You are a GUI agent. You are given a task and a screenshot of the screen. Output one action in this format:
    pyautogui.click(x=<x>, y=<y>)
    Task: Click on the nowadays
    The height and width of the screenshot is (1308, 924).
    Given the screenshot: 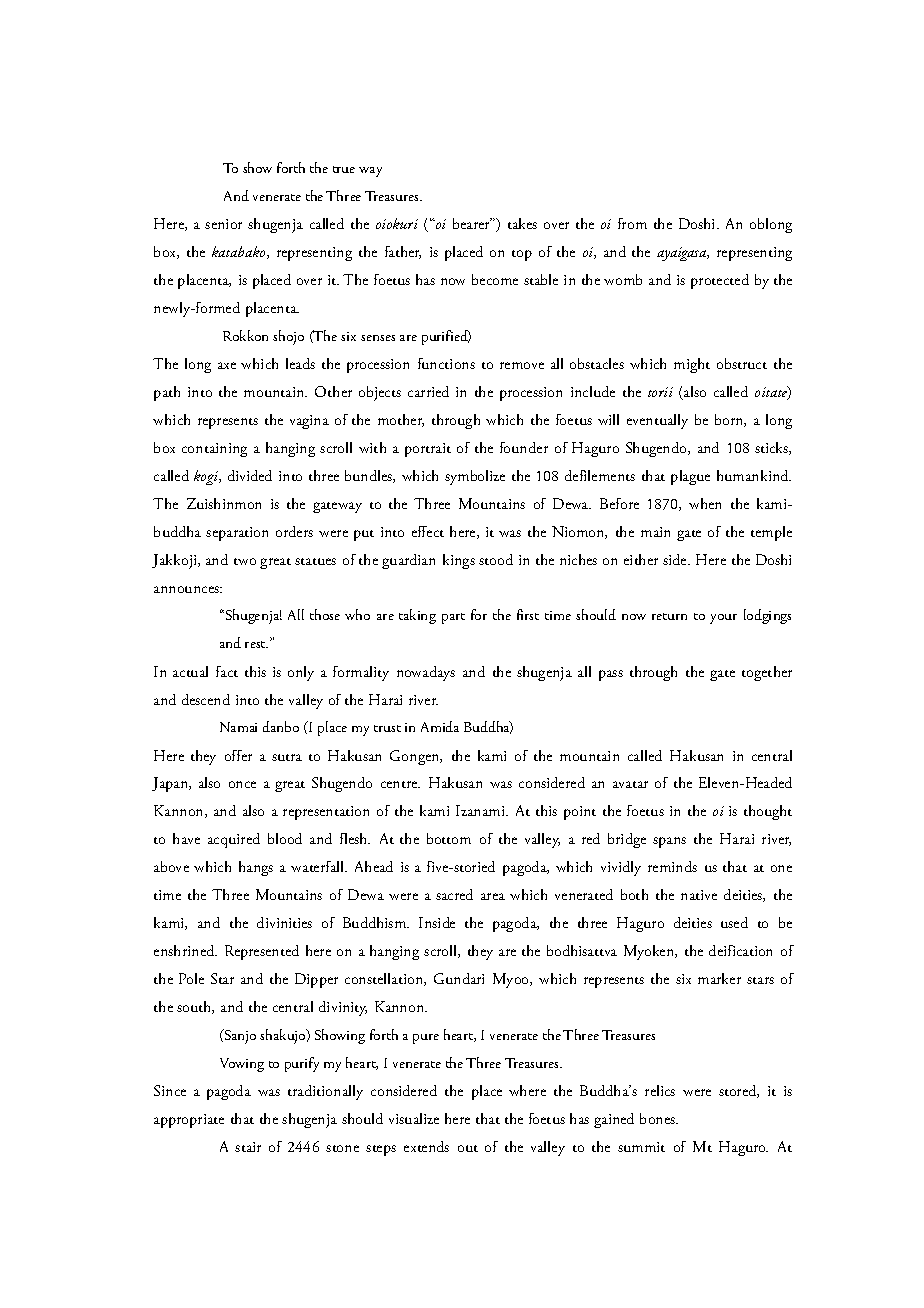 What is the action you would take?
    pyautogui.click(x=426, y=673)
